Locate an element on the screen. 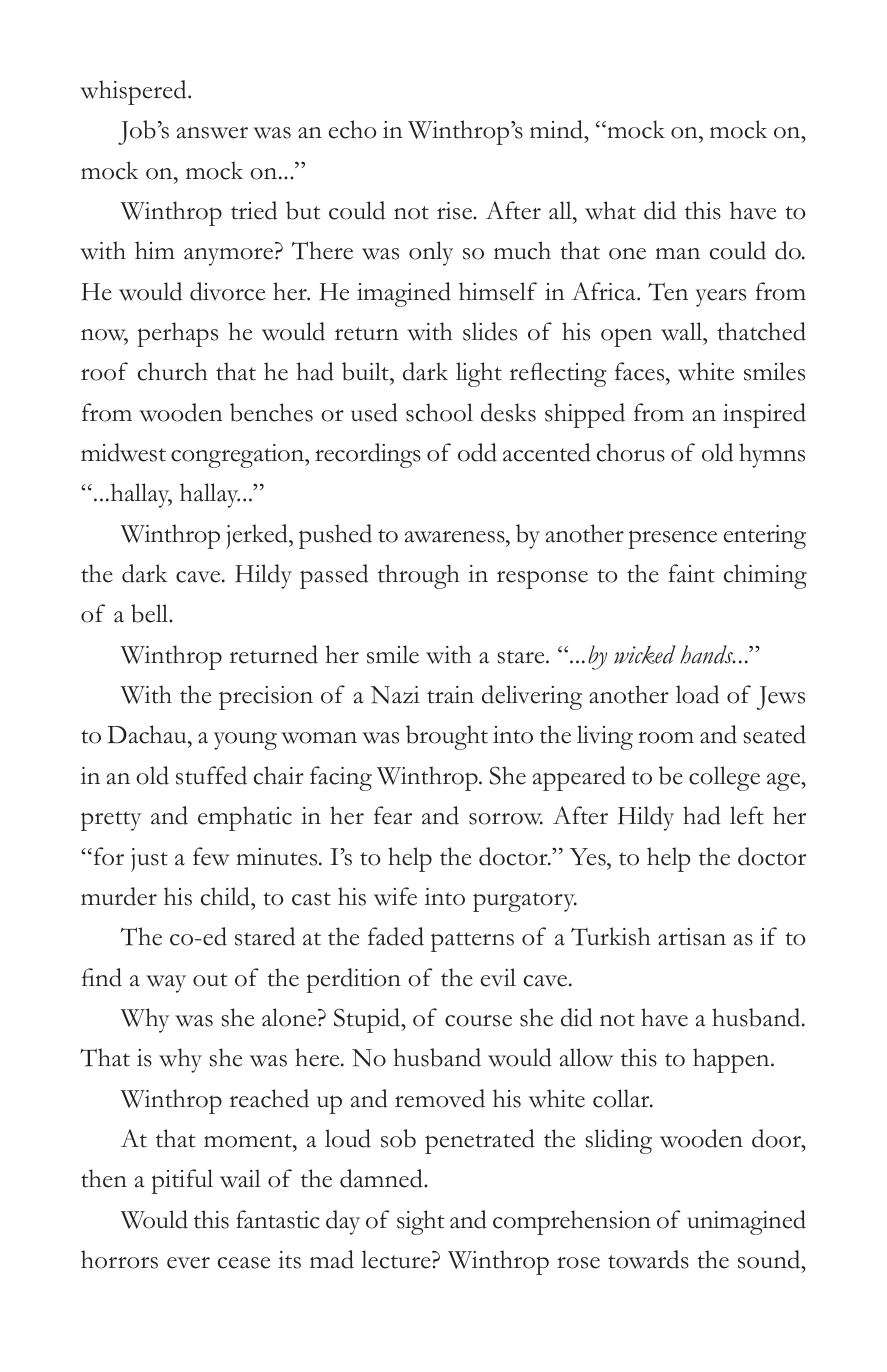 This screenshot has width=887, height=1372. what is located at coordinates (610, 210).
